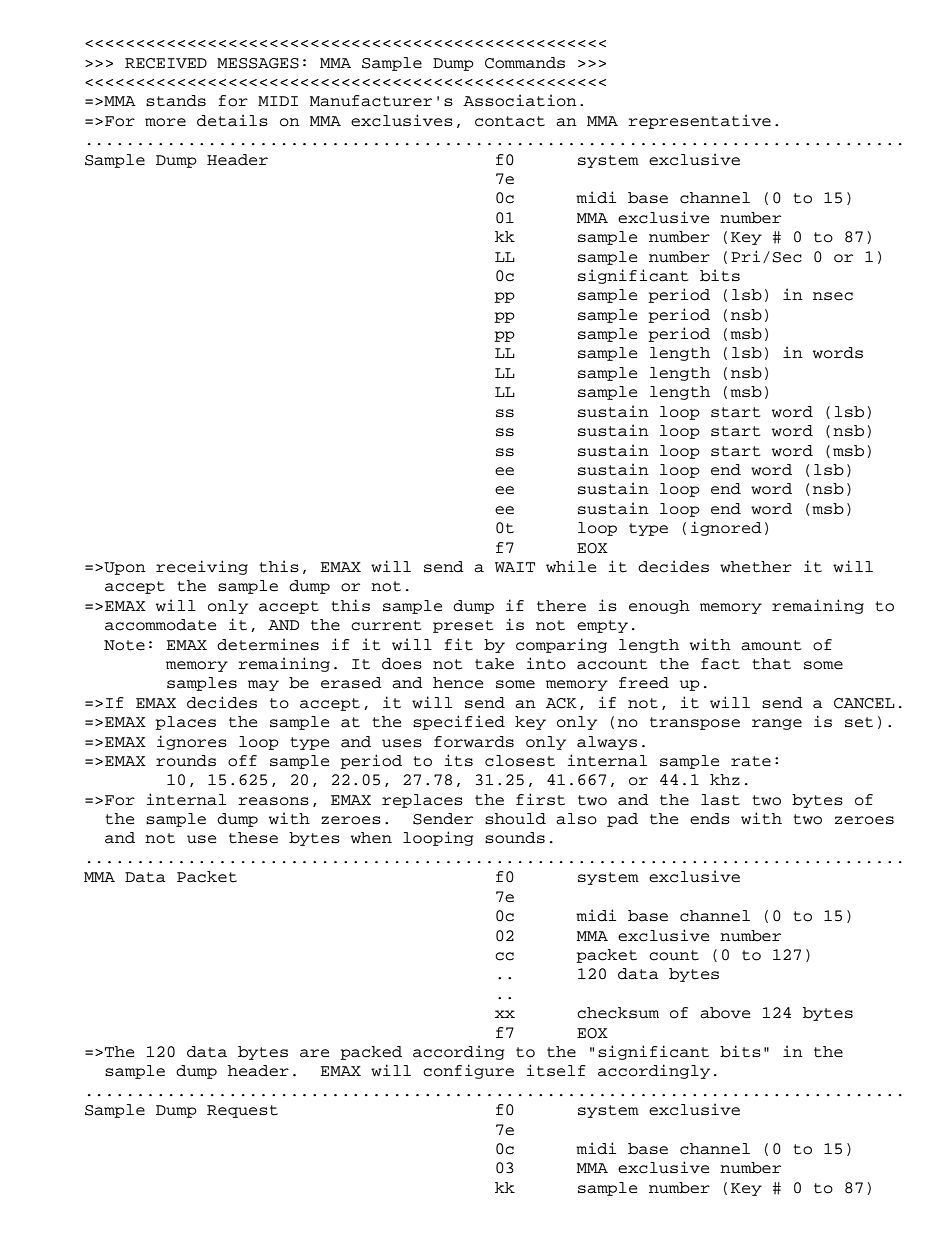 Image resolution: width=952 pixels, height=1233 pixels. What do you see at coordinates (468, 1071) in the document?
I see `configure` at bounding box center [468, 1071].
